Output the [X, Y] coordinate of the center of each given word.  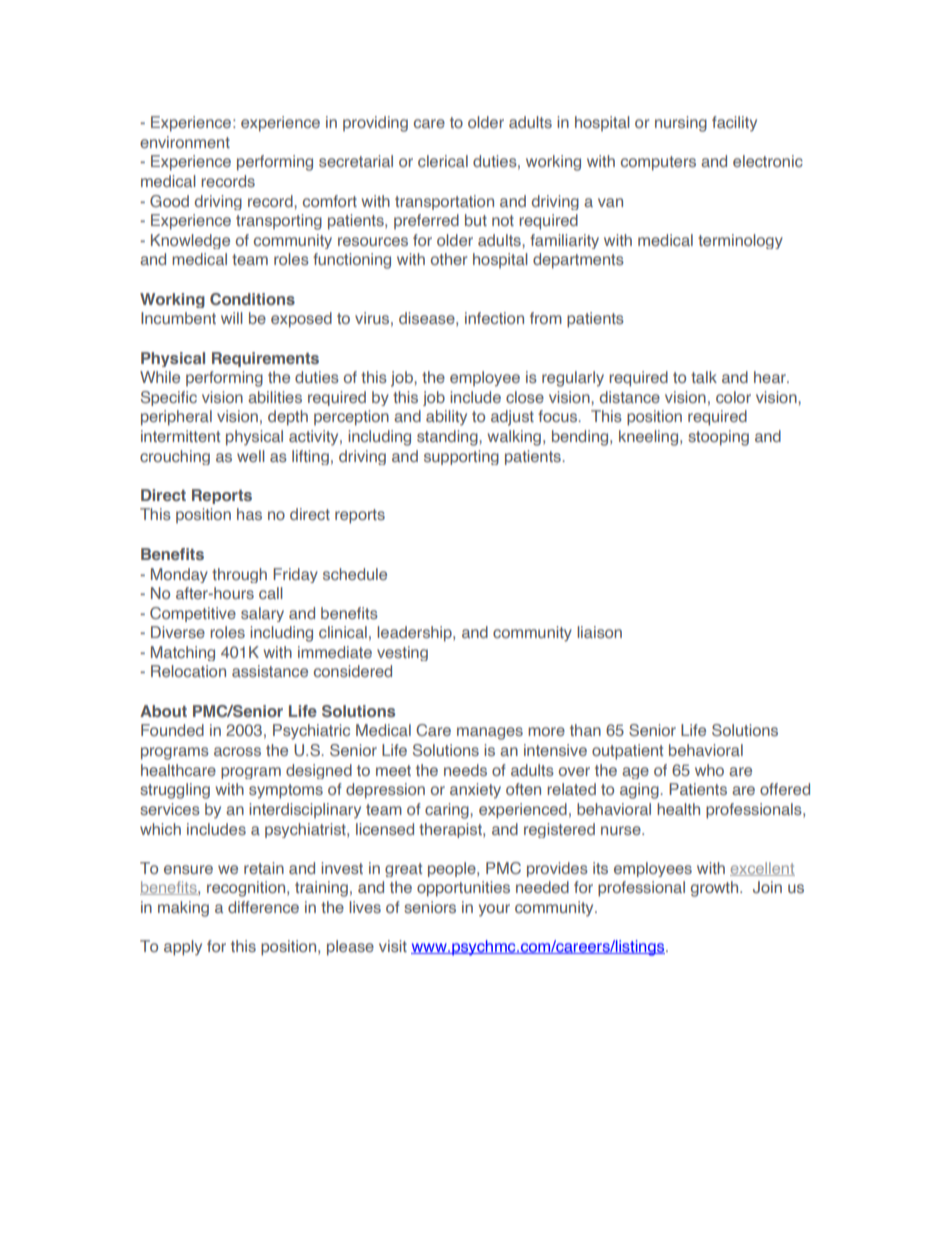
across [237, 751]
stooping [718, 438]
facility [734, 124]
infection [494, 318]
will [232, 318]
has [249, 514]
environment [185, 142]
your [494, 910]
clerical [443, 161]
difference [263, 907]
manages [490, 733]
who [709, 770]
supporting [461, 457]
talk [704, 377]
